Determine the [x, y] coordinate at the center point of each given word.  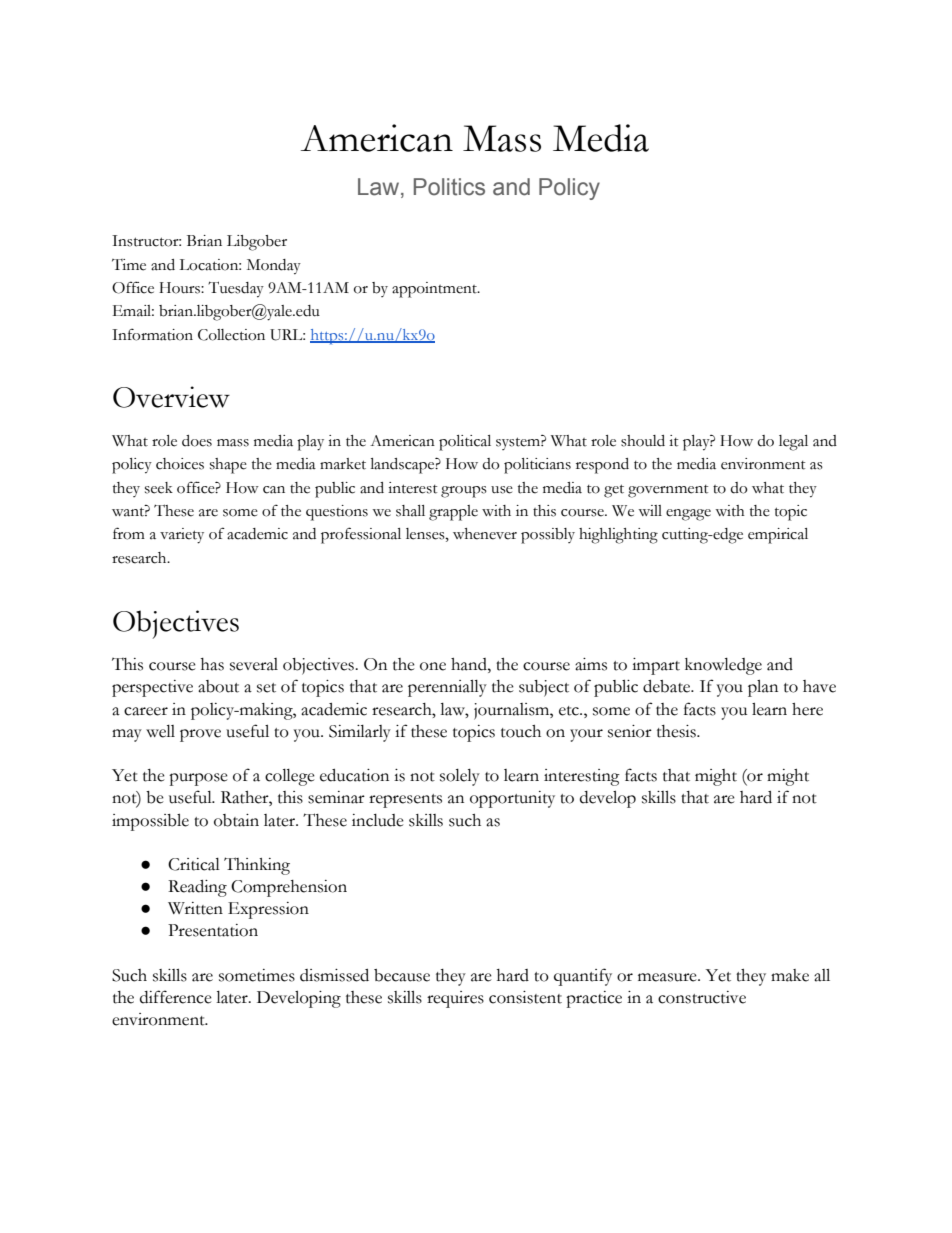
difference [176, 997]
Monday [274, 267]
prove [200, 735]
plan [763, 688]
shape [228, 466]
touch [521, 731]
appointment [435, 290]
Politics [449, 187]
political [465, 443]
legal [793, 443]
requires [455, 999]
